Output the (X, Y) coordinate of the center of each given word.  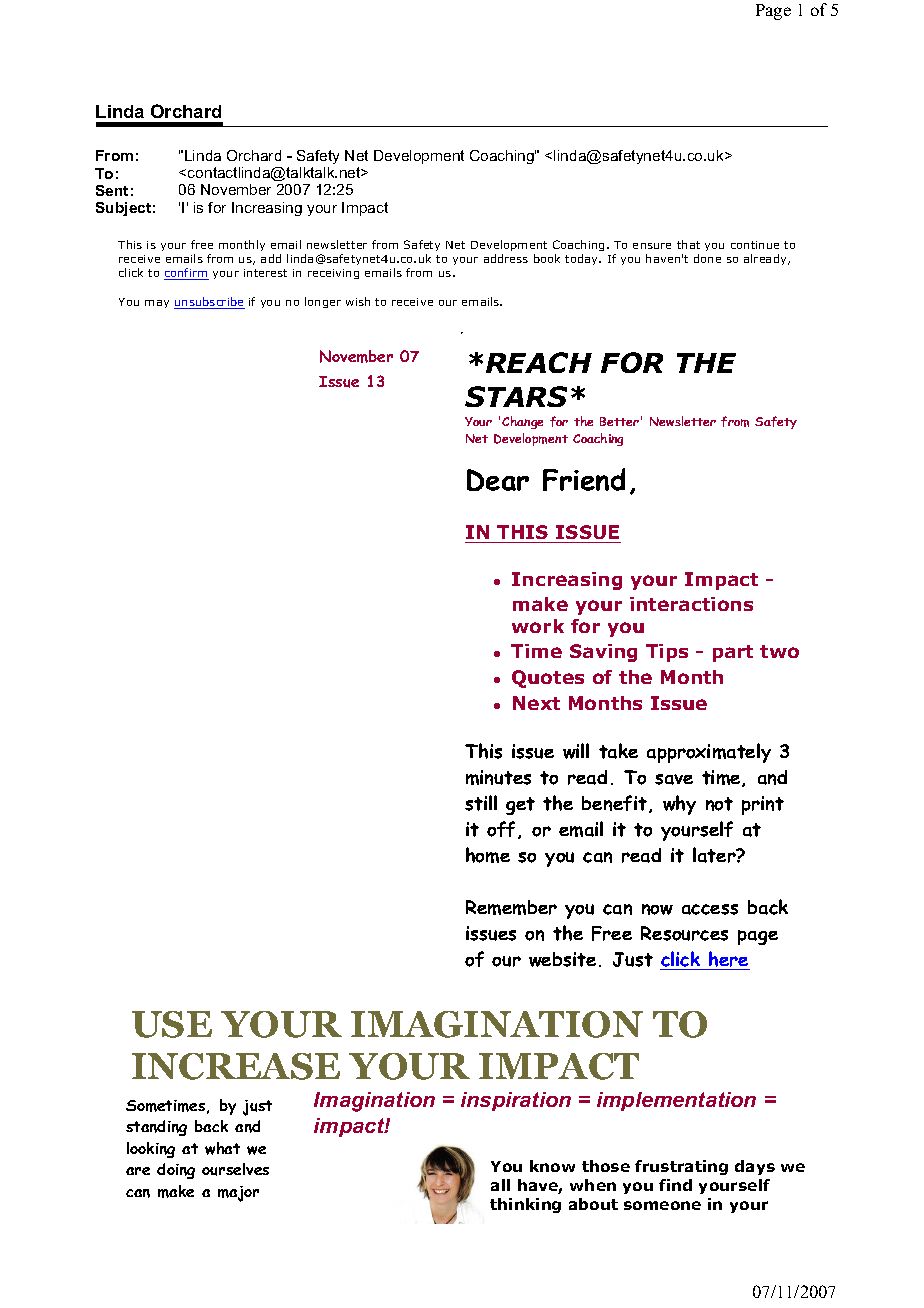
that (688, 244)
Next (536, 703)
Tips (667, 653)
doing (176, 1171)
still (481, 803)
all (500, 1185)
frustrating (681, 1167)
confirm (186, 274)
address (506, 258)
